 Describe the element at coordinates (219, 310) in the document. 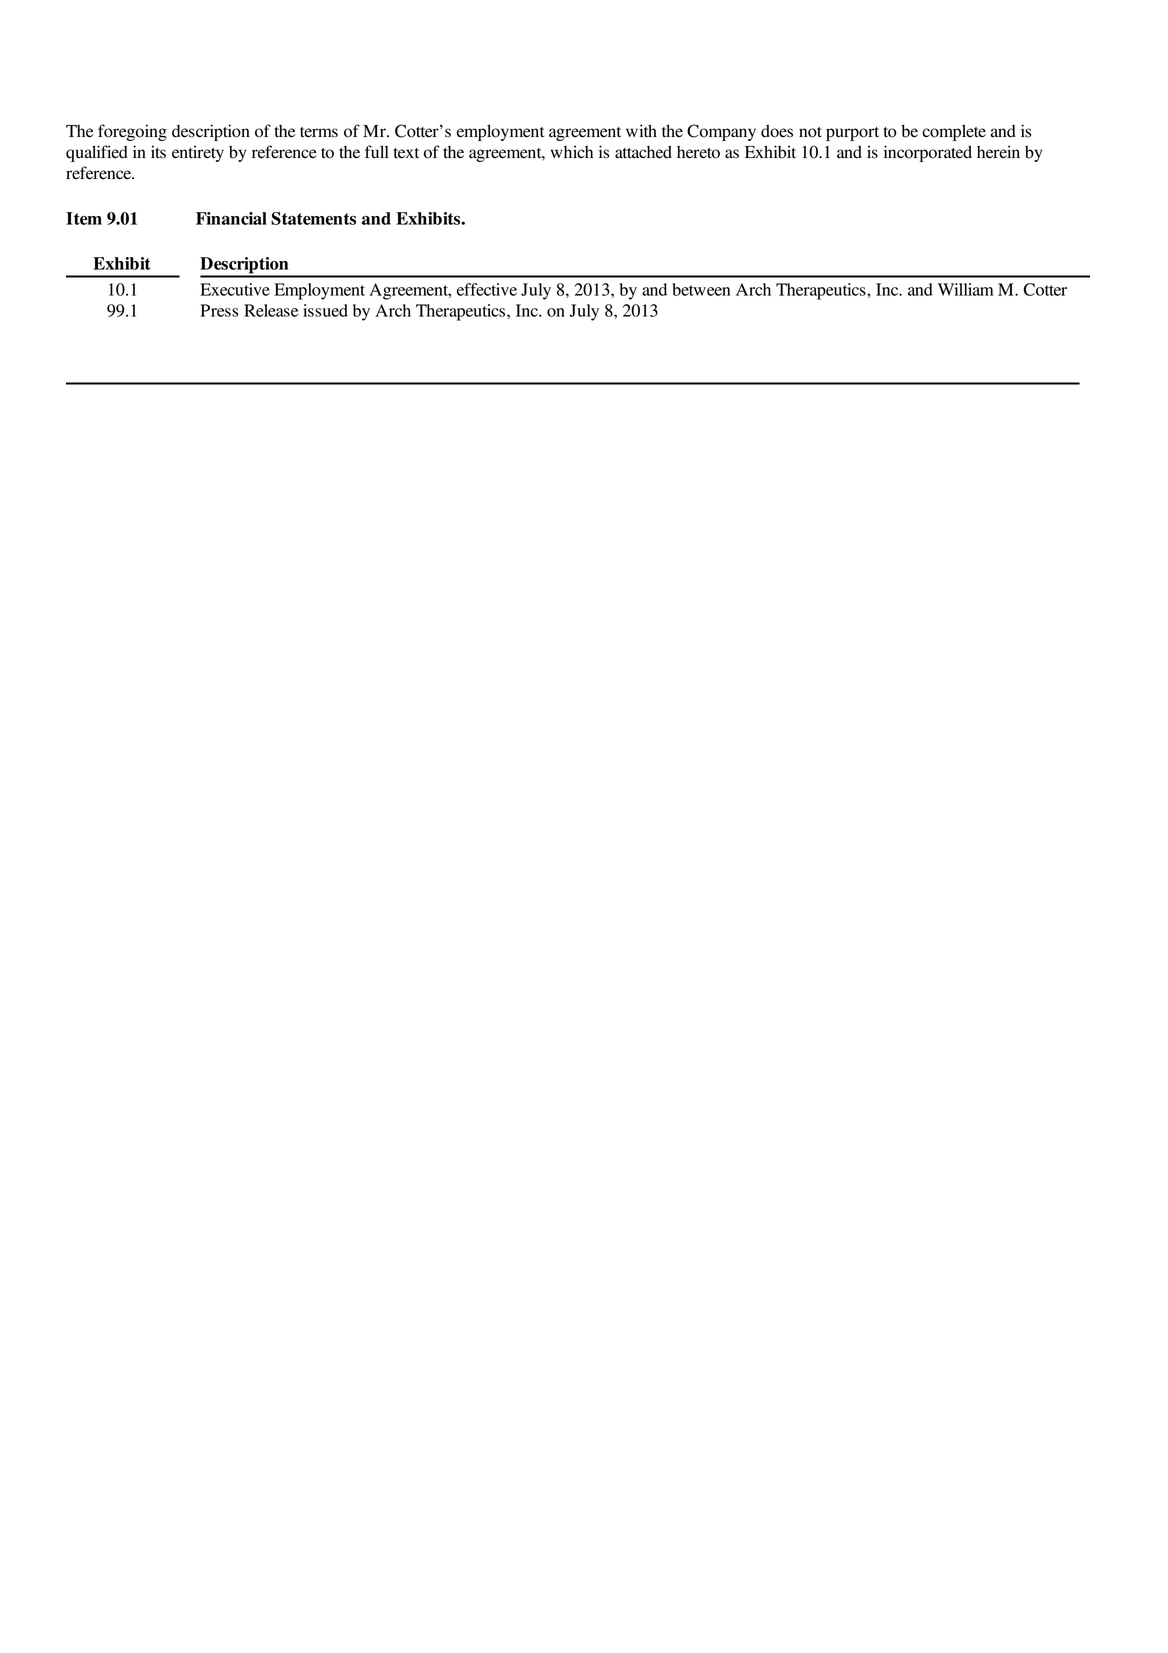

I see `Press` at that location.
